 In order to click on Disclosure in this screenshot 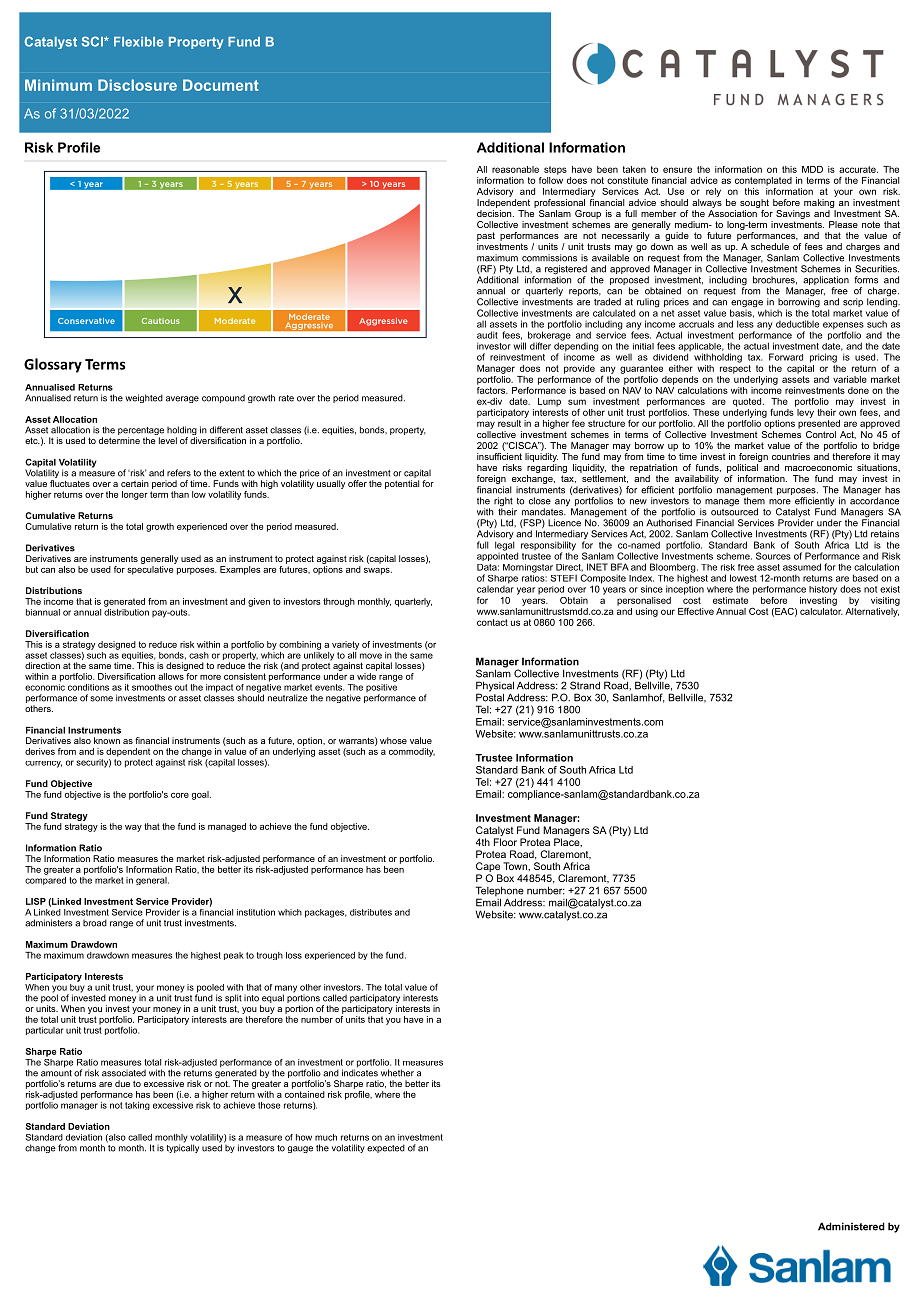, I will do `click(137, 85)`.
